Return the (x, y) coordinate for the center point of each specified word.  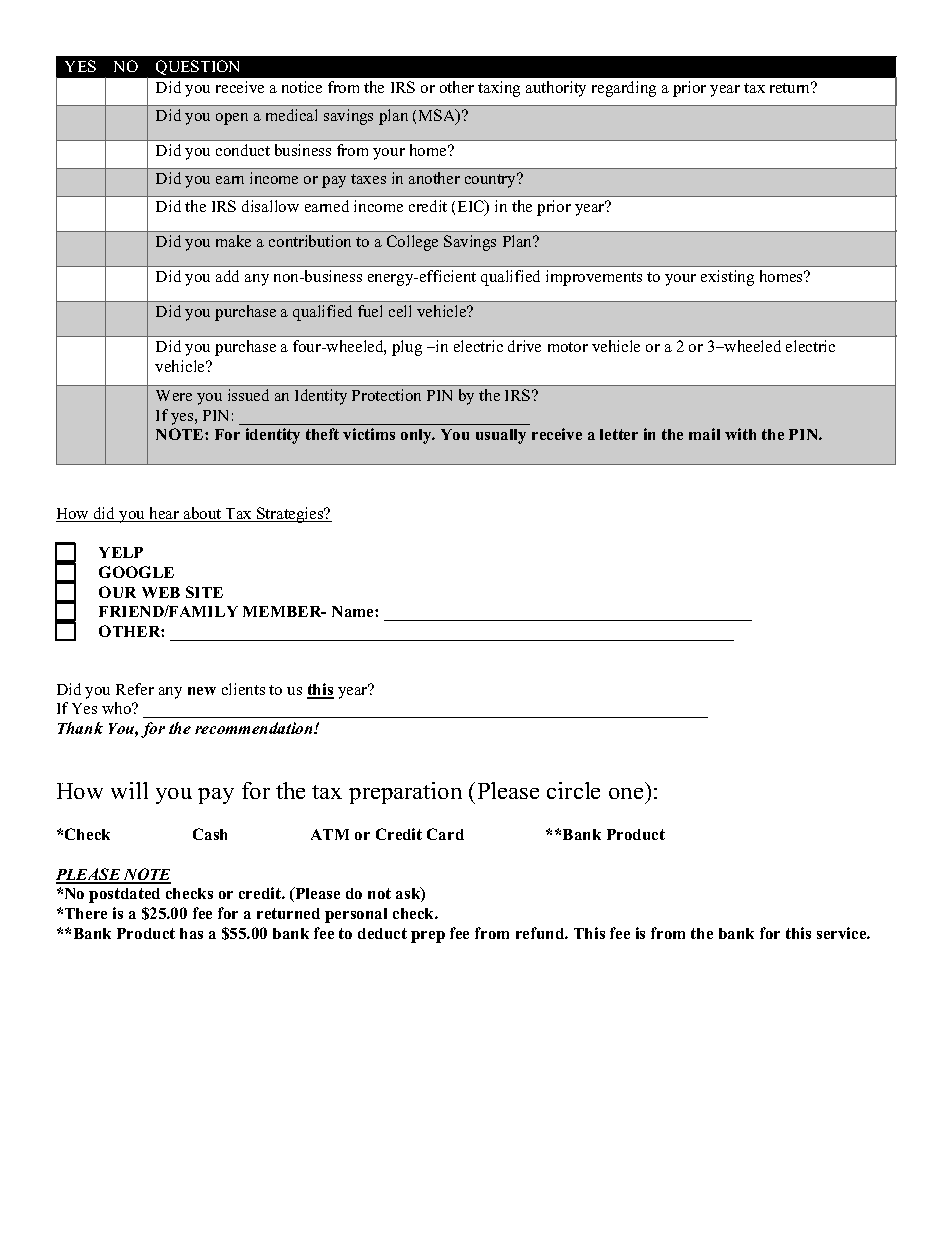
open (232, 119)
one (626, 793)
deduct (382, 933)
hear (164, 514)
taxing (499, 89)
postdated (124, 895)
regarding (624, 89)
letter (619, 434)
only (417, 436)
